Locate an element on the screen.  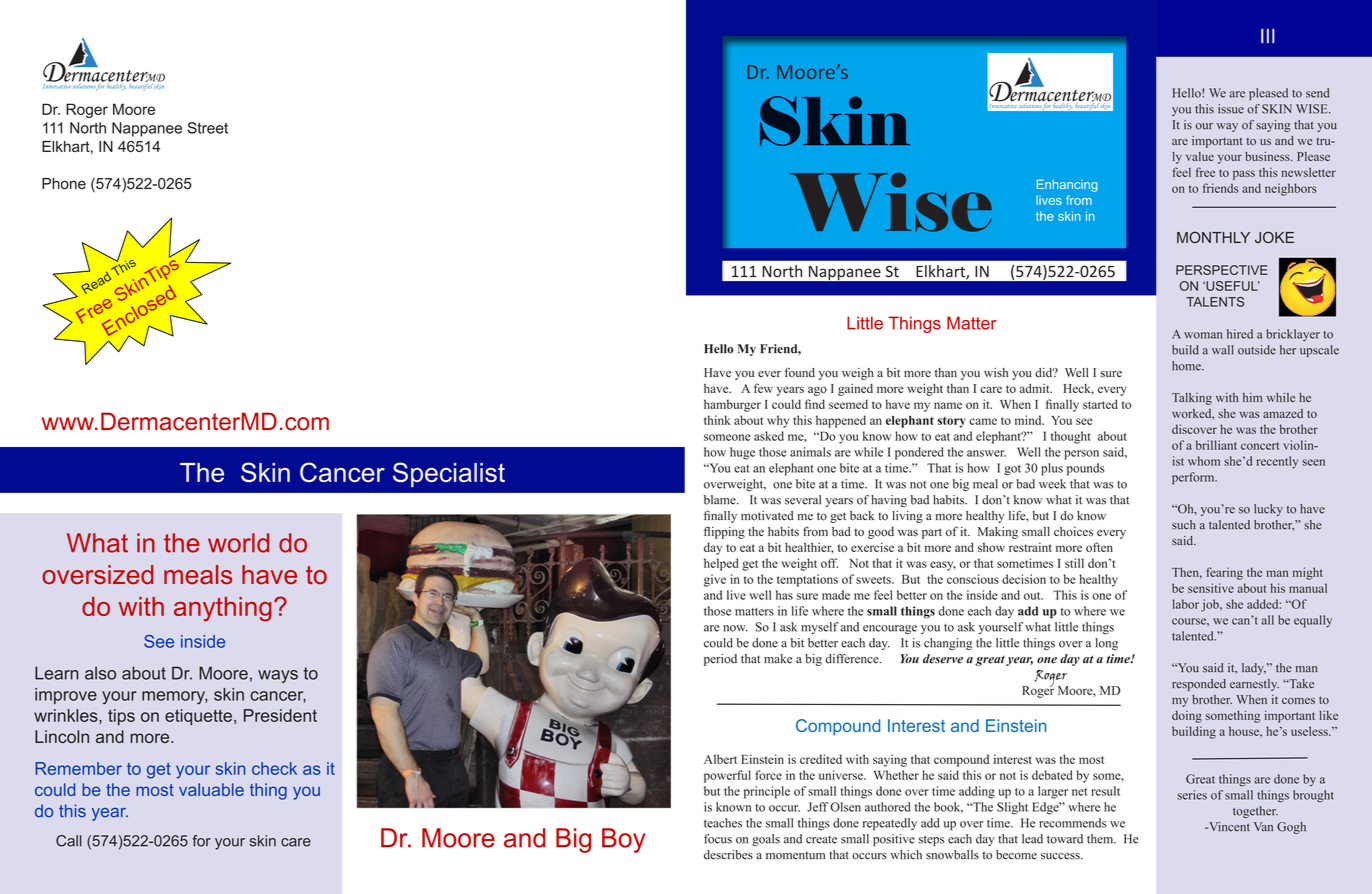
valuable is located at coordinates (211, 789).
